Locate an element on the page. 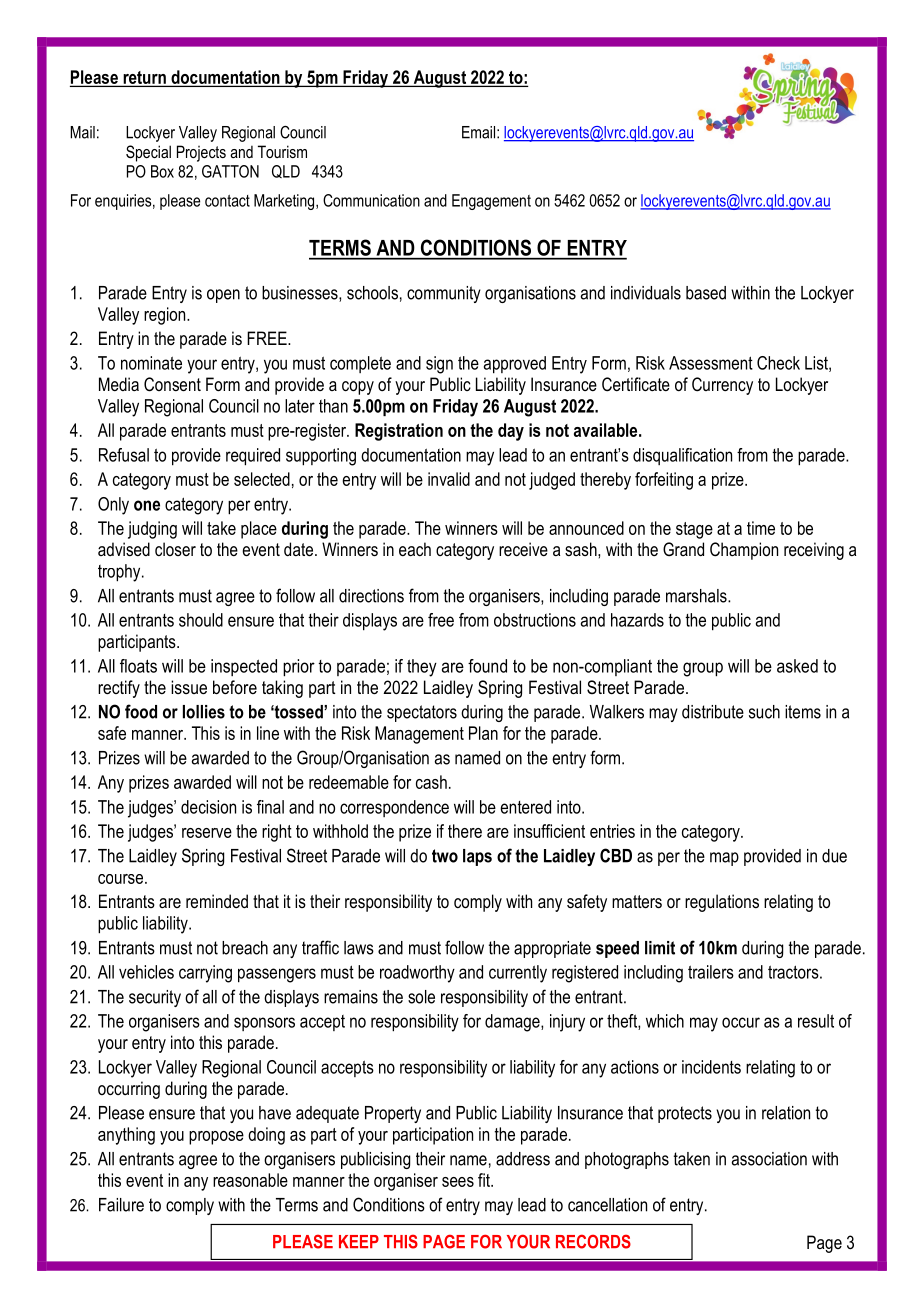 This document has height=1308, width=924. issue is located at coordinates (189, 687).
